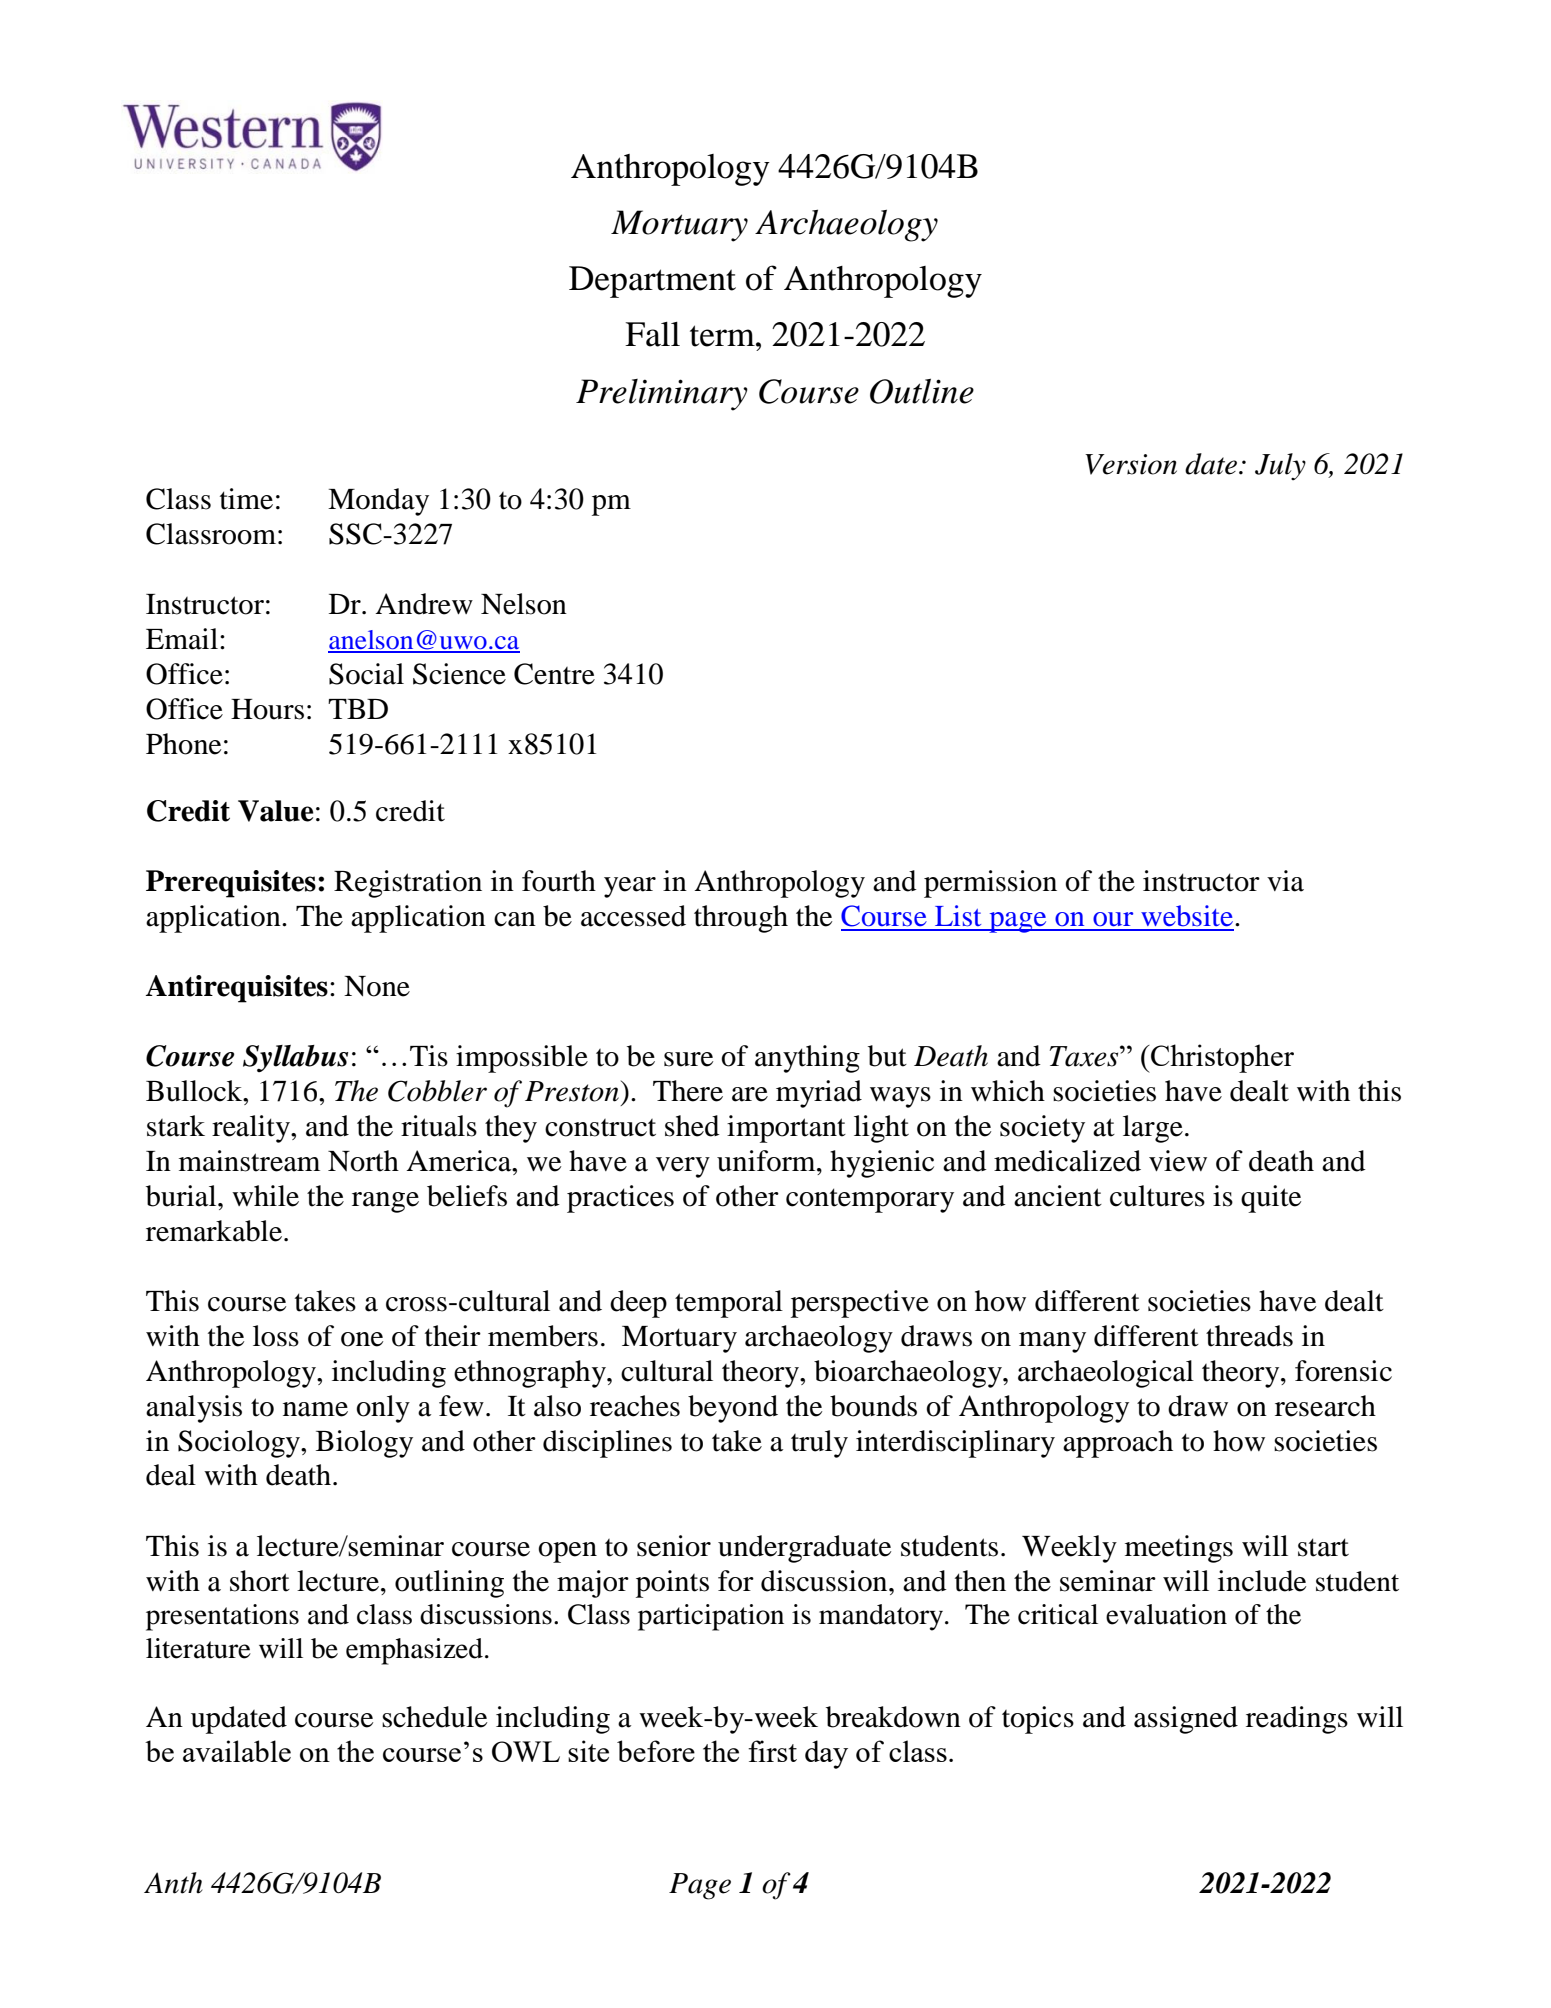 The width and height of the screenshot is (1551, 2008). Describe the element at coordinates (772, 1751) in the screenshot. I see `first` at that location.
